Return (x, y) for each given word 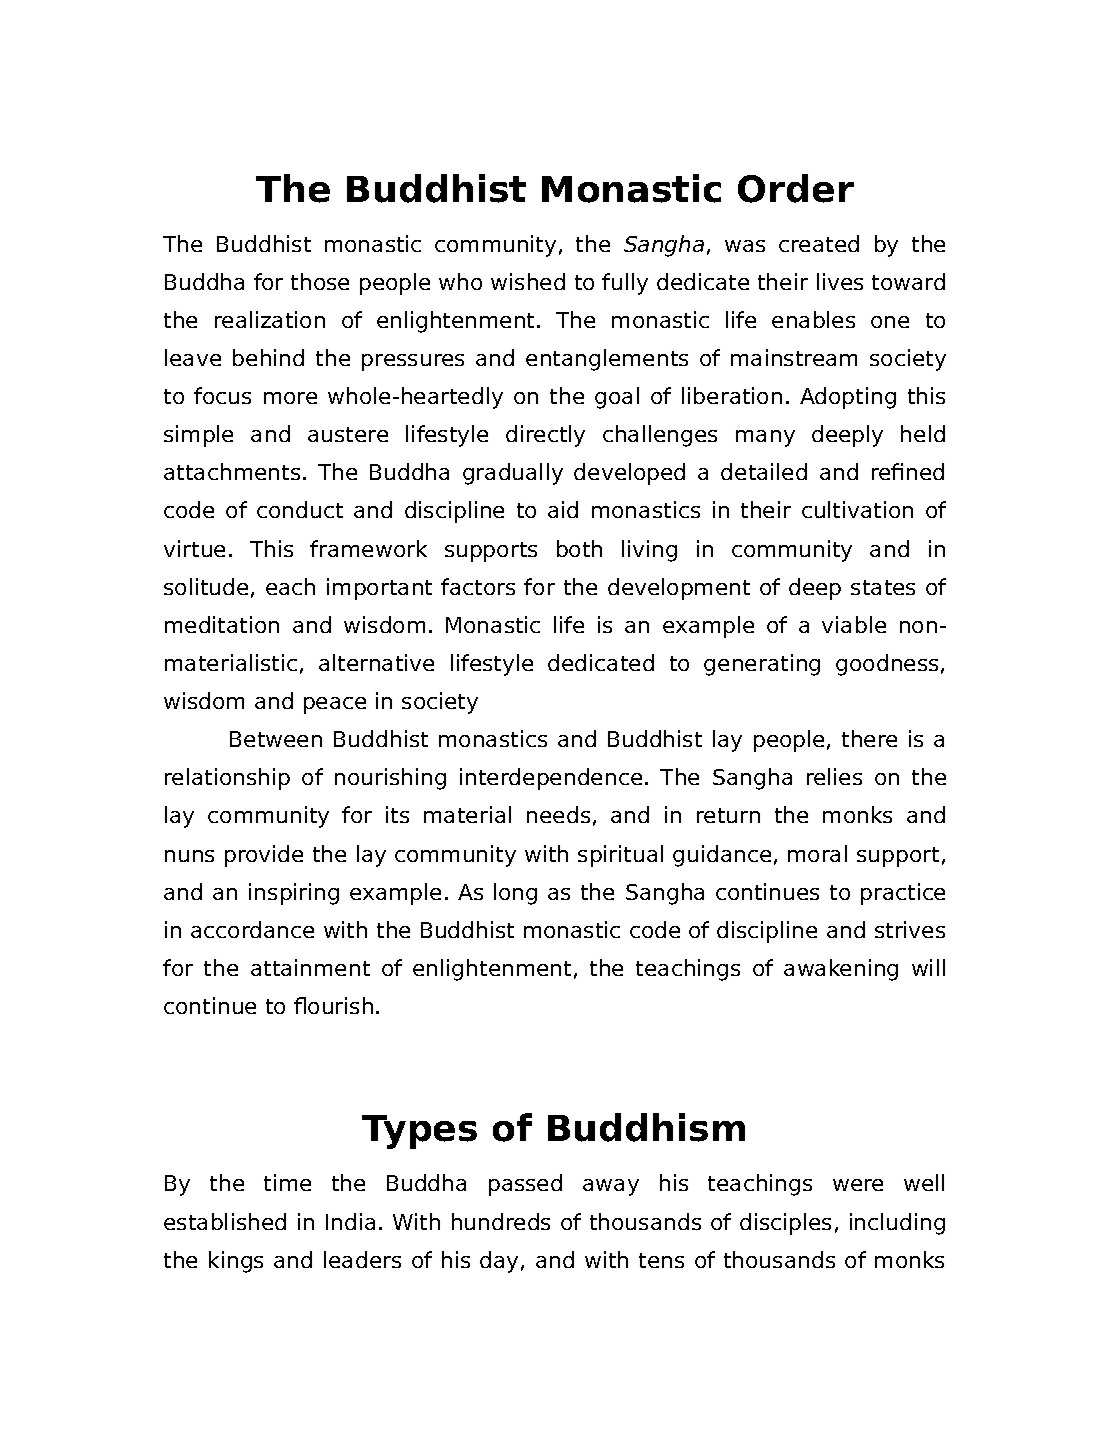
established (225, 1221)
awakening (841, 970)
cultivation (857, 509)
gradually (513, 474)
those (320, 281)
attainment (310, 967)
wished (528, 281)
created (819, 243)
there (869, 738)
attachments (232, 471)
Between (276, 739)
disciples (785, 1224)
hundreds (501, 1221)
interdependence (551, 779)
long (515, 894)
